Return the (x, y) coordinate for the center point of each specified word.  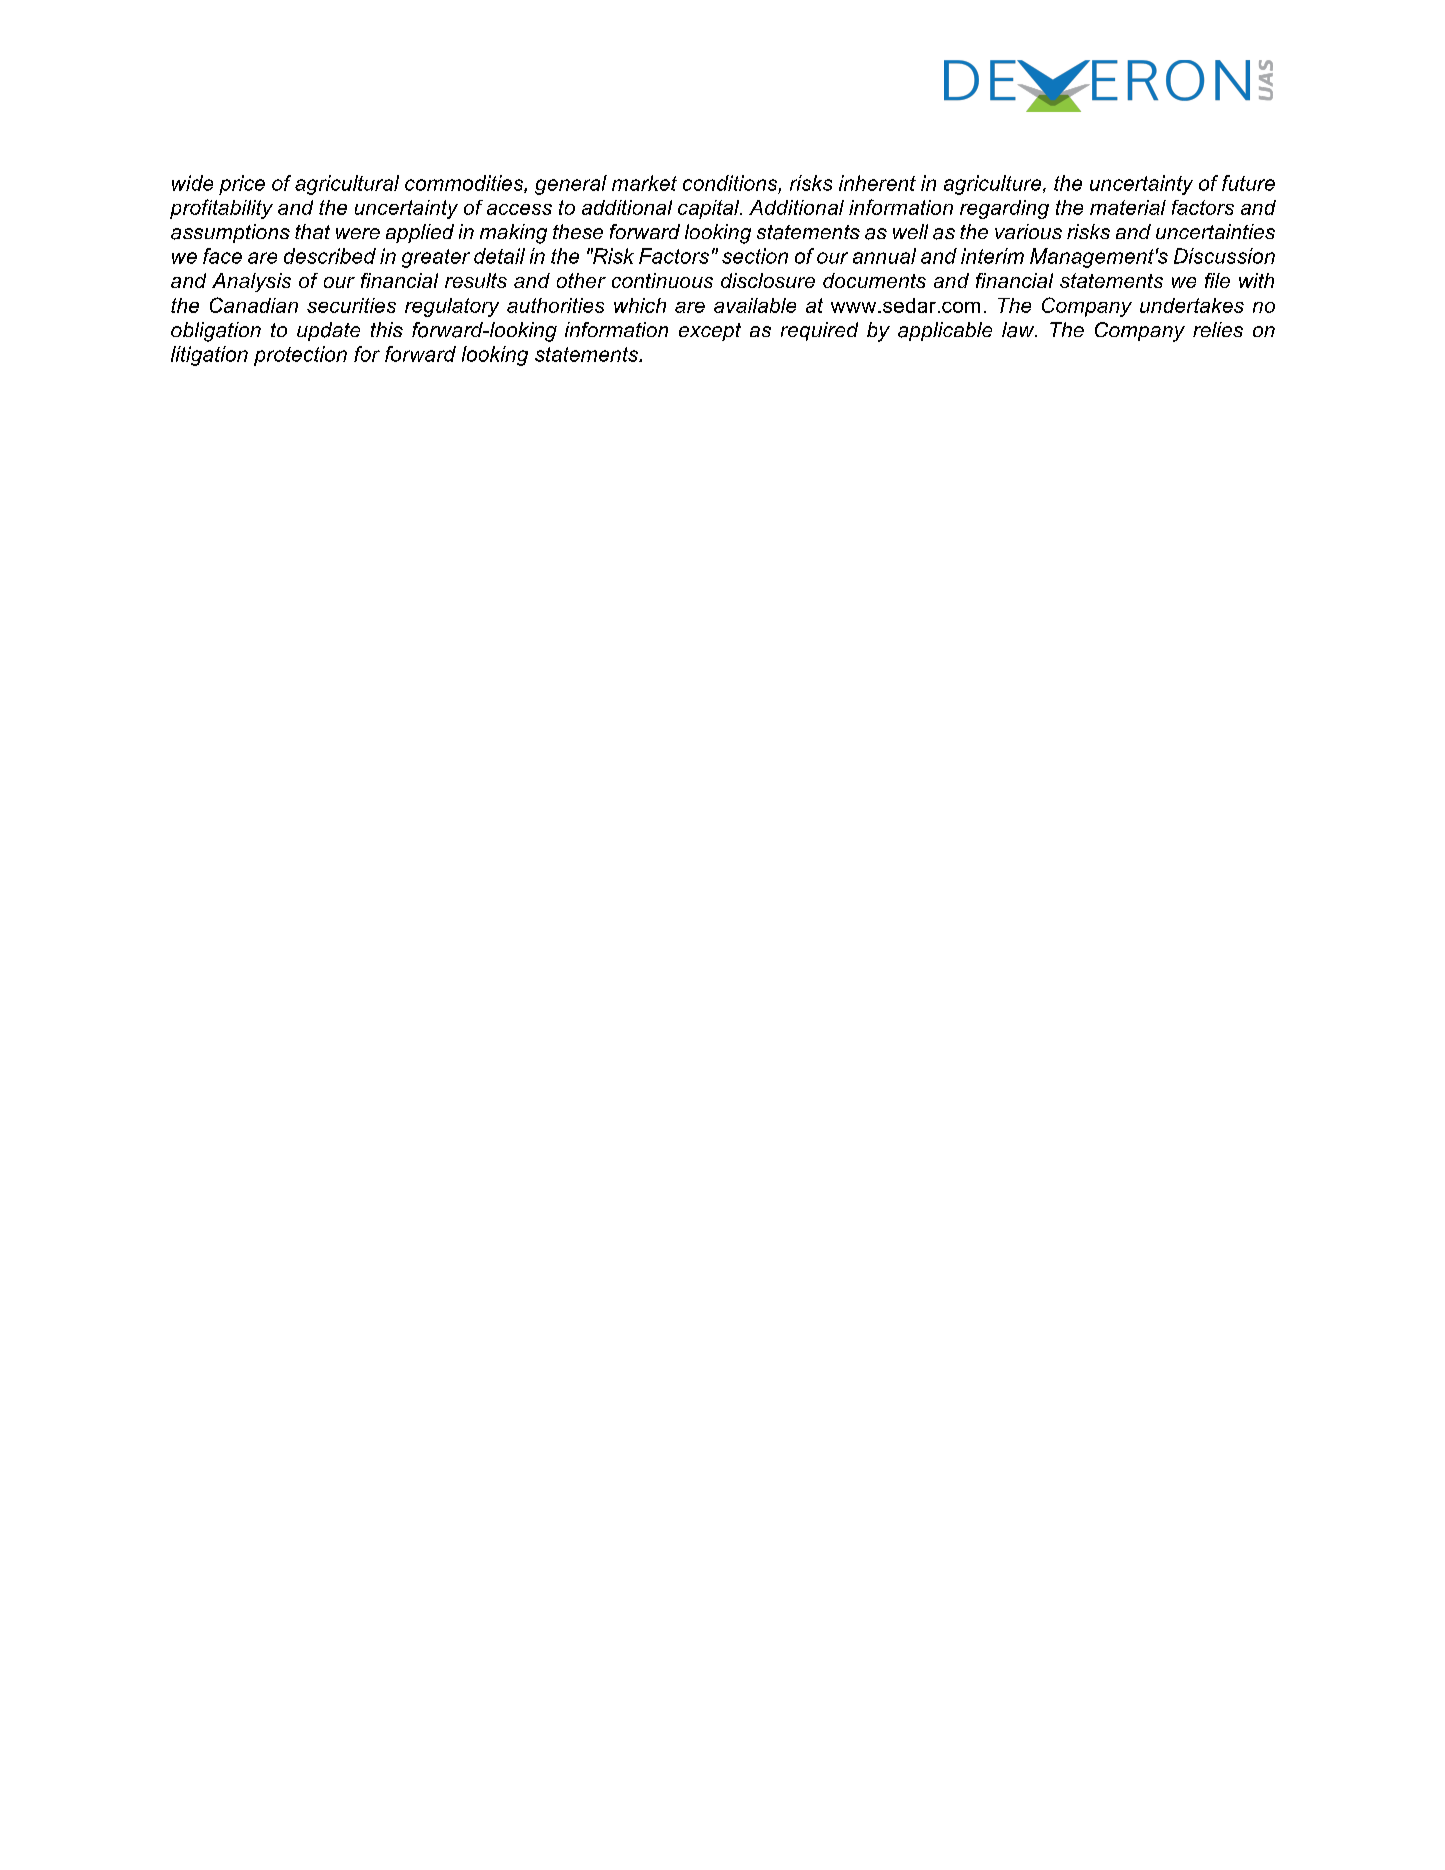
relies (1218, 329)
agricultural (347, 185)
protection (300, 356)
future (1248, 183)
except (710, 332)
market (644, 183)
